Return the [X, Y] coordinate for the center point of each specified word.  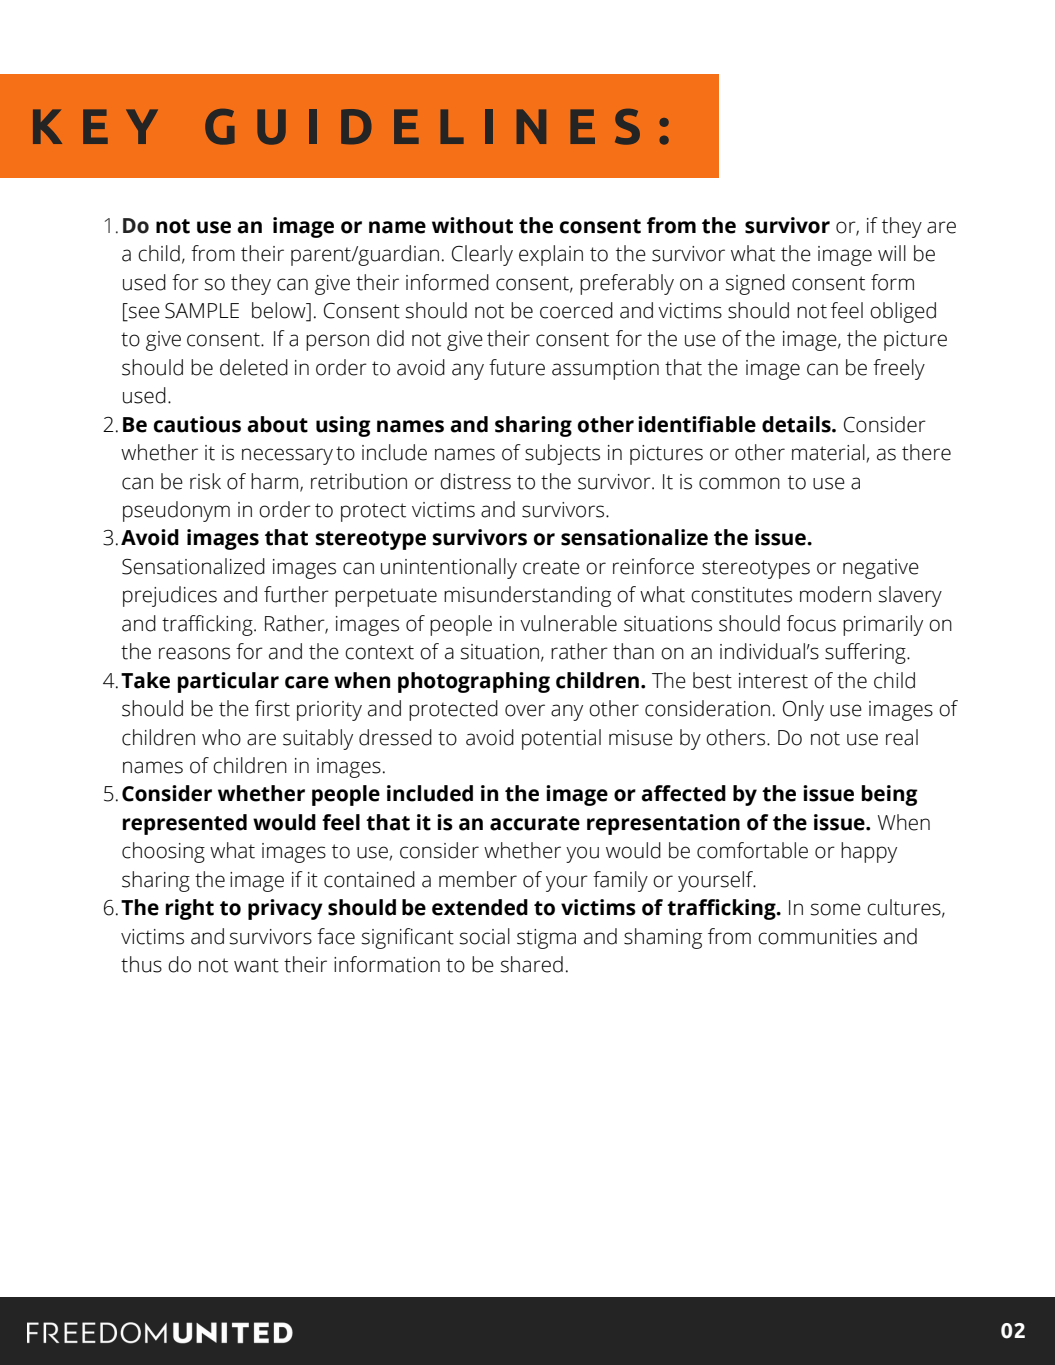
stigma [546, 939]
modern [835, 594]
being [890, 795]
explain [551, 255]
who [221, 737]
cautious [197, 424]
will [892, 253]
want [256, 965]
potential [561, 739]
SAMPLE [202, 311]
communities [817, 937]
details [797, 424]
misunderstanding [527, 596]
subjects [562, 454]
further [296, 594]
